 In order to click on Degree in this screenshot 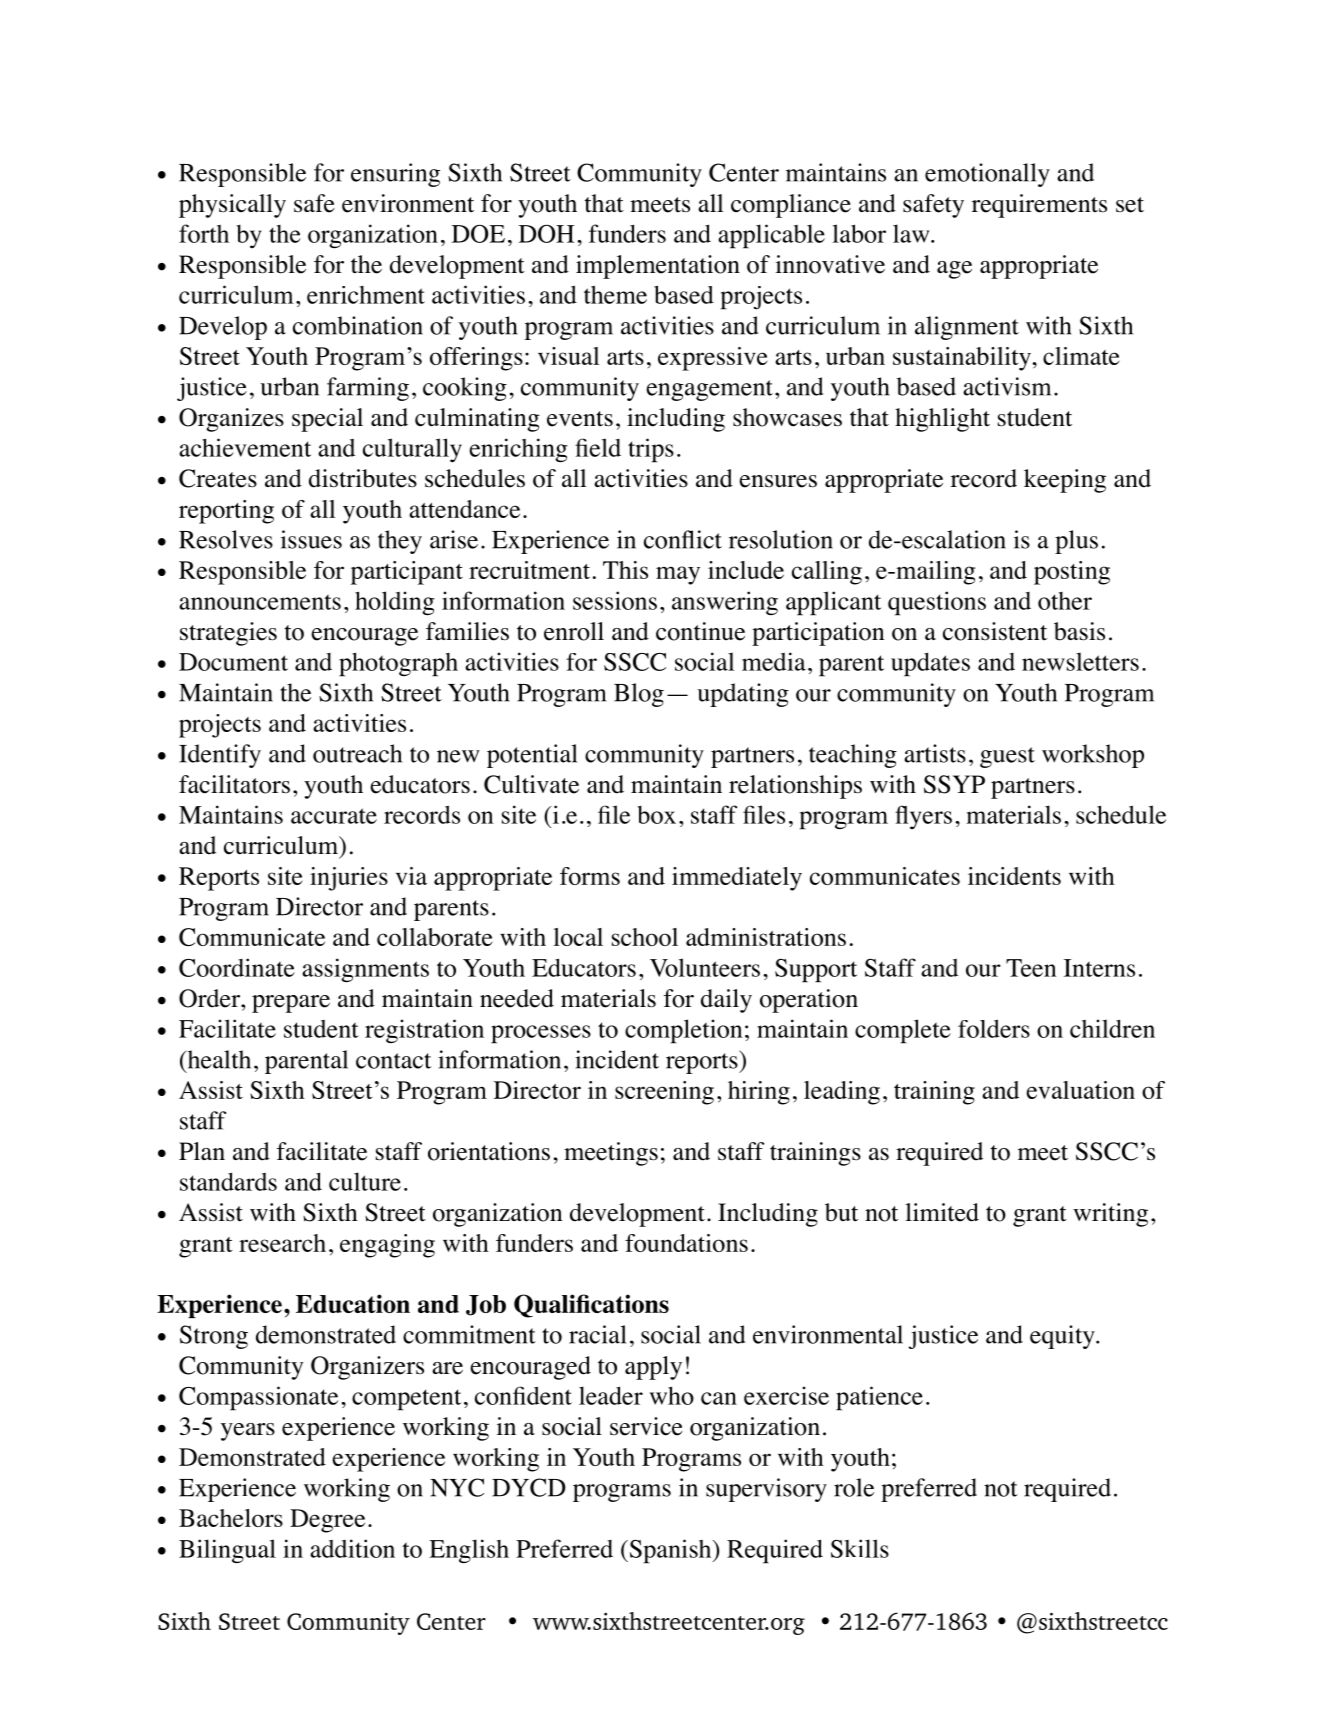, I will do `click(327, 1521)`.
